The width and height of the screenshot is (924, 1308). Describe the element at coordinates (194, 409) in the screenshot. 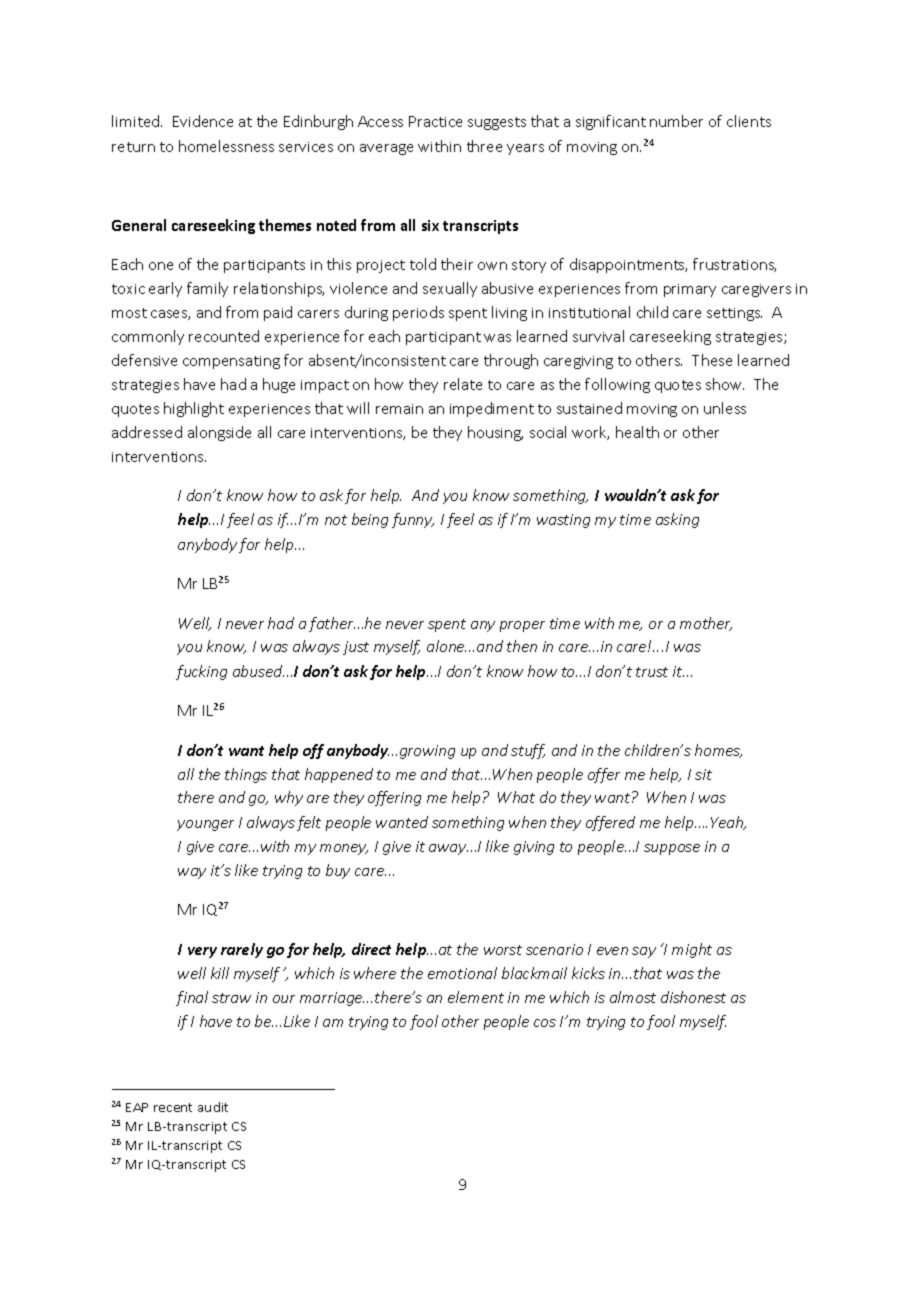

I see `highlight` at that location.
